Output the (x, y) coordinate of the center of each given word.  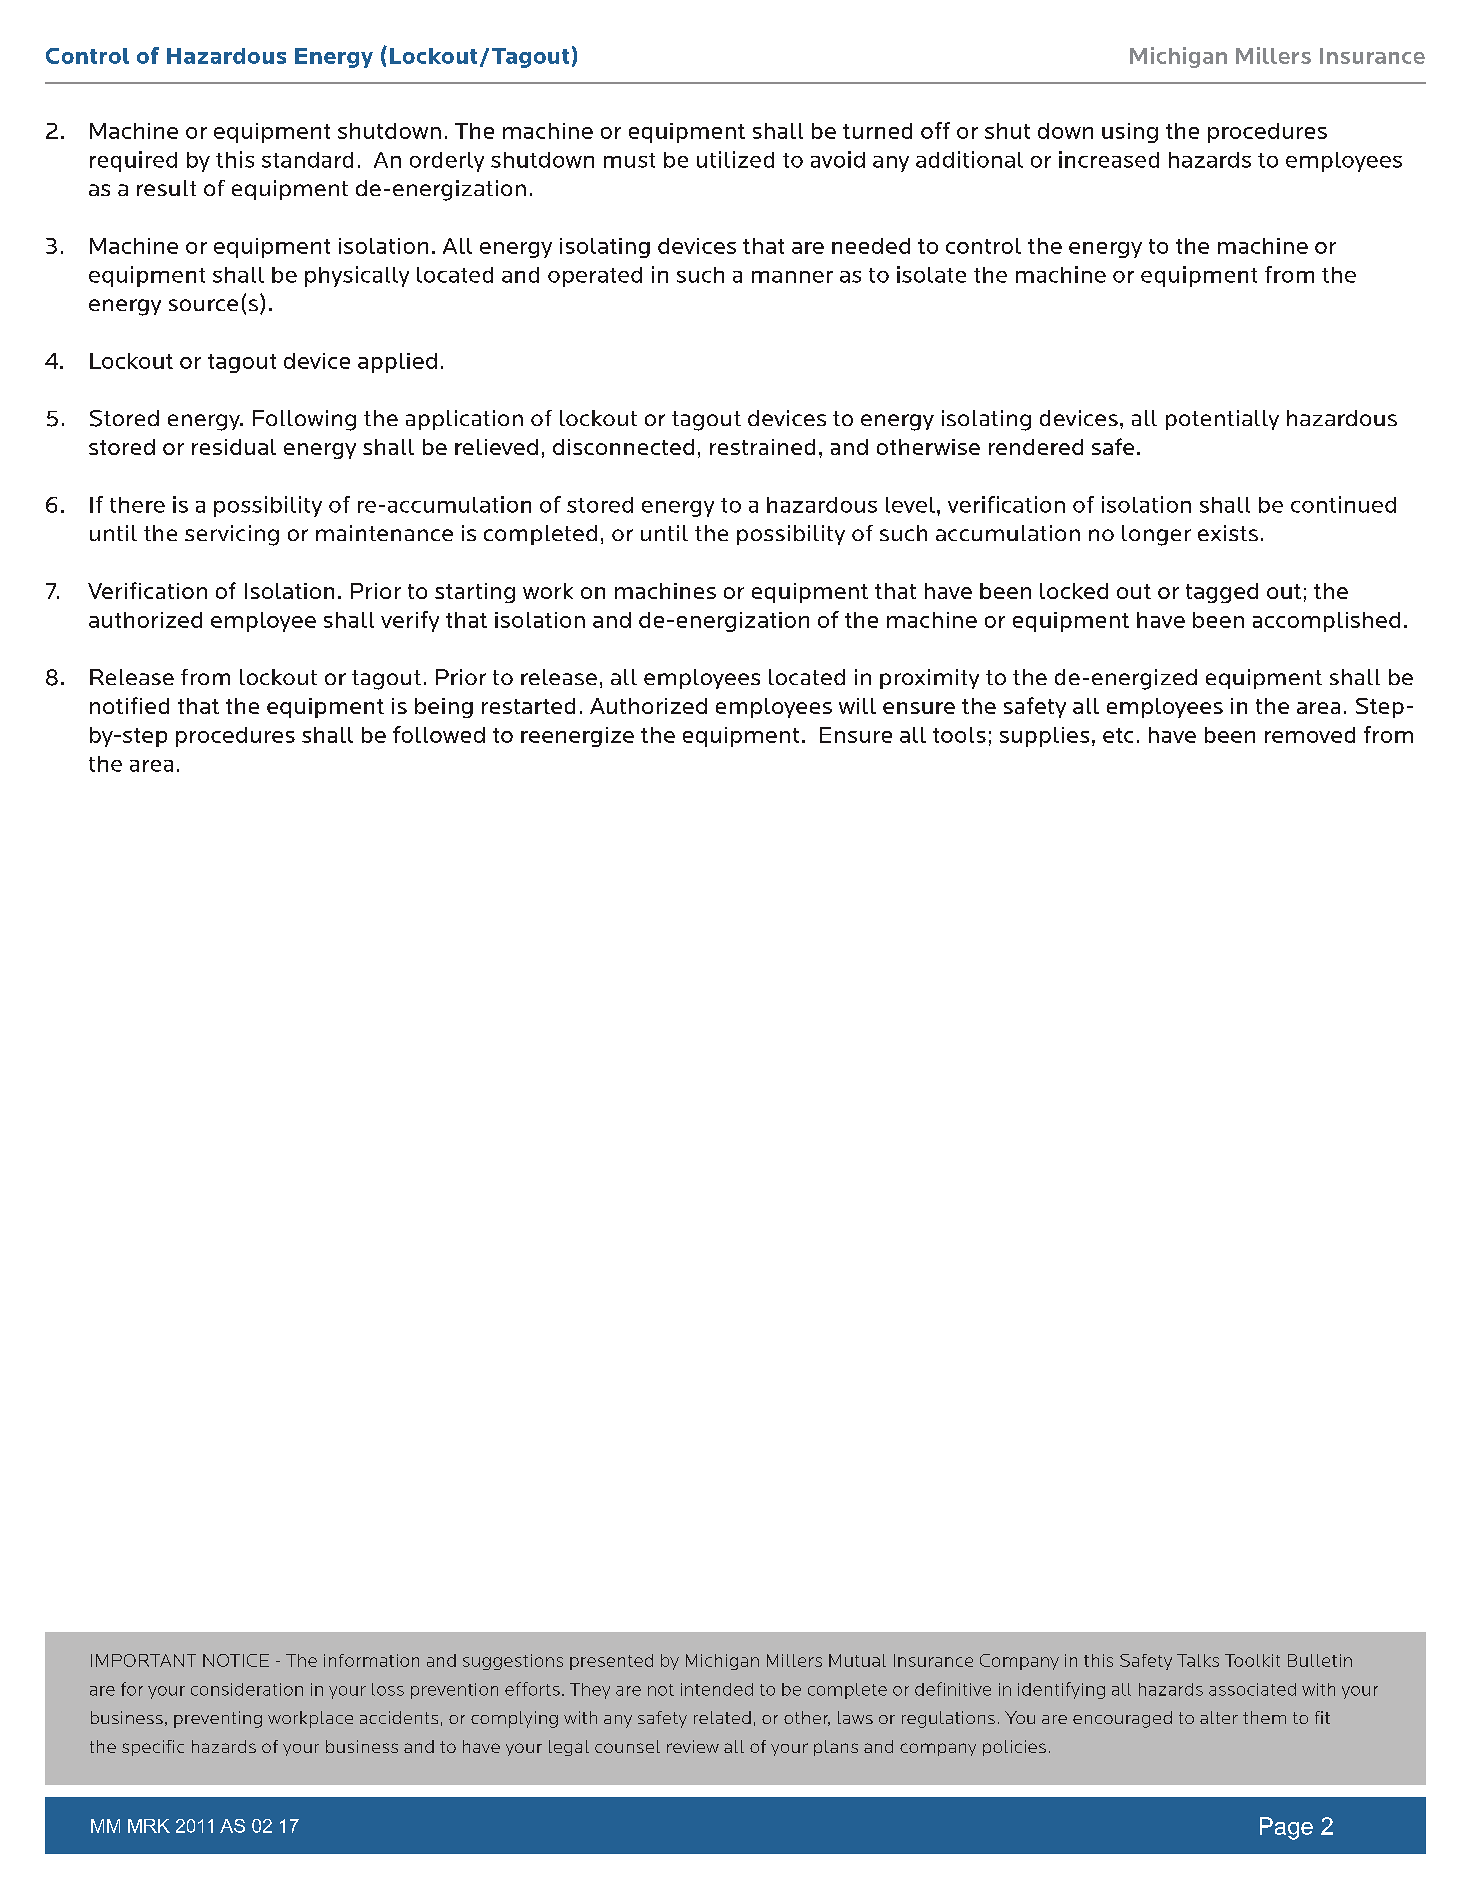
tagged (1222, 593)
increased (1109, 159)
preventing (218, 1719)
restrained (762, 447)
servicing (232, 535)
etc (1118, 735)
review (693, 1746)
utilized (735, 159)
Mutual (857, 1660)
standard (307, 160)
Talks (1198, 1660)
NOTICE (236, 1660)
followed (439, 734)
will (857, 706)
